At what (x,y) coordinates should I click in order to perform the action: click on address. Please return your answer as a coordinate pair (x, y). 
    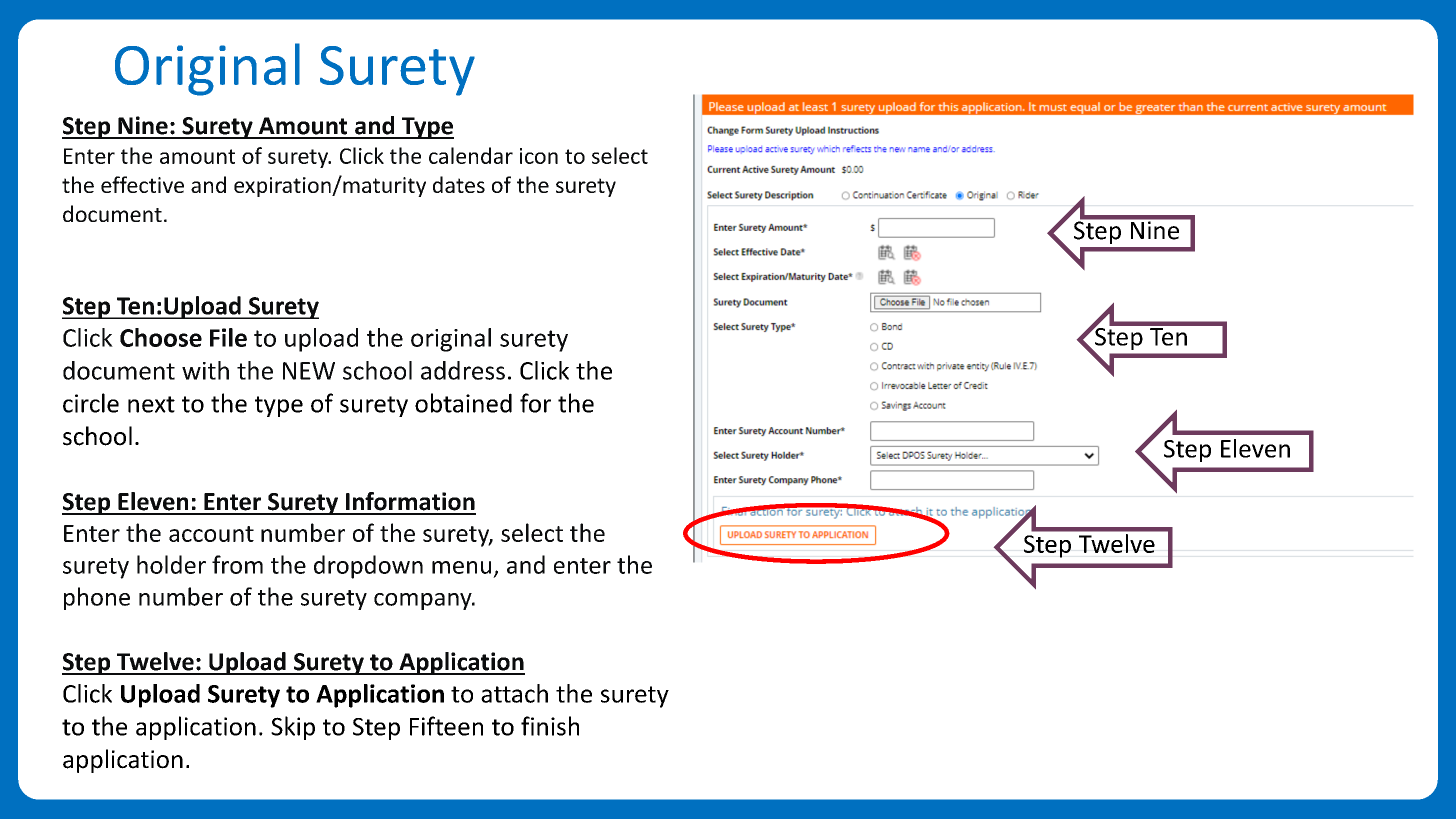
    Looking at the image, I should click on (463, 370).
